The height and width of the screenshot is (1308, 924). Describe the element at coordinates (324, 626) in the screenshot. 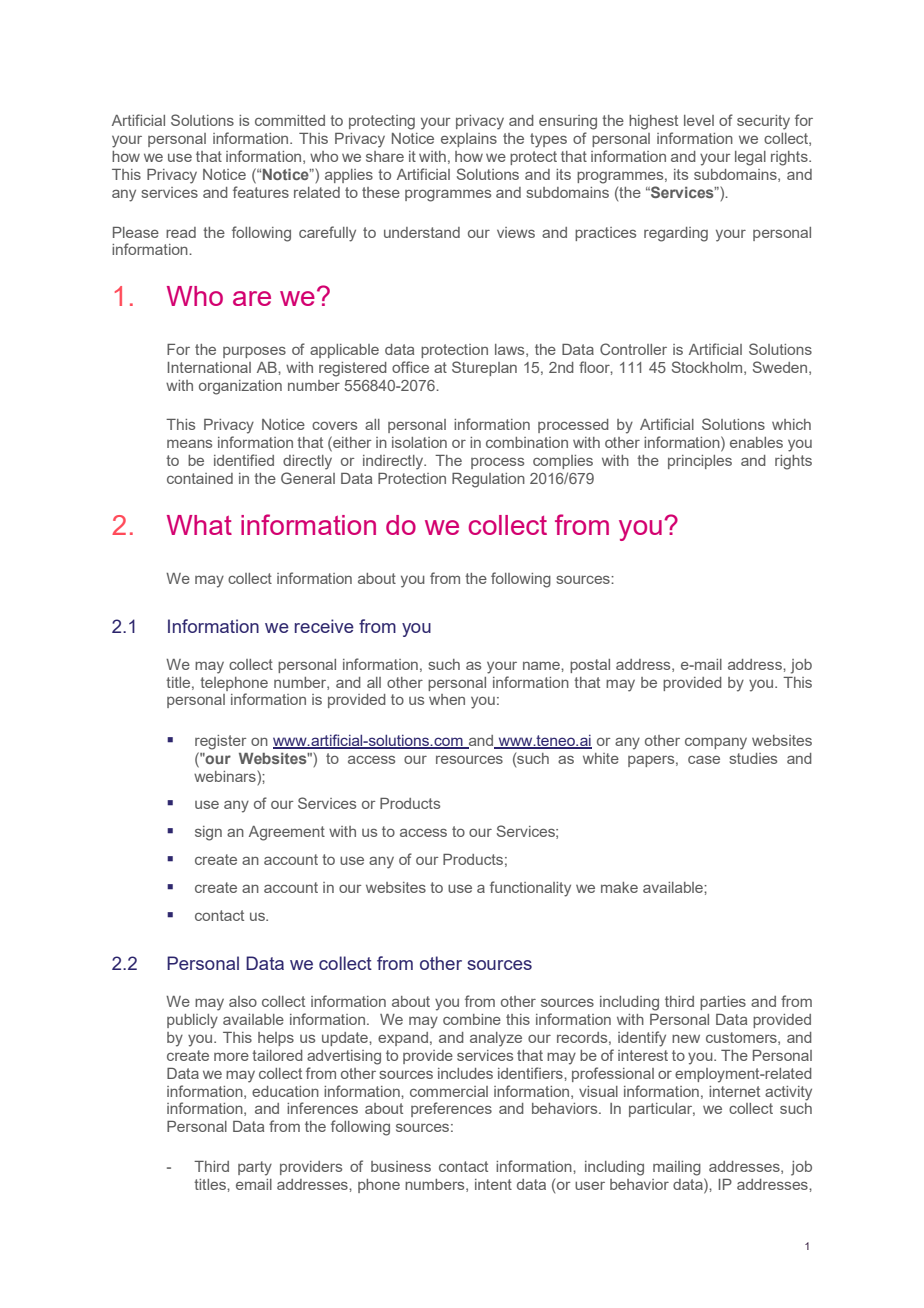

I see `receive` at that location.
